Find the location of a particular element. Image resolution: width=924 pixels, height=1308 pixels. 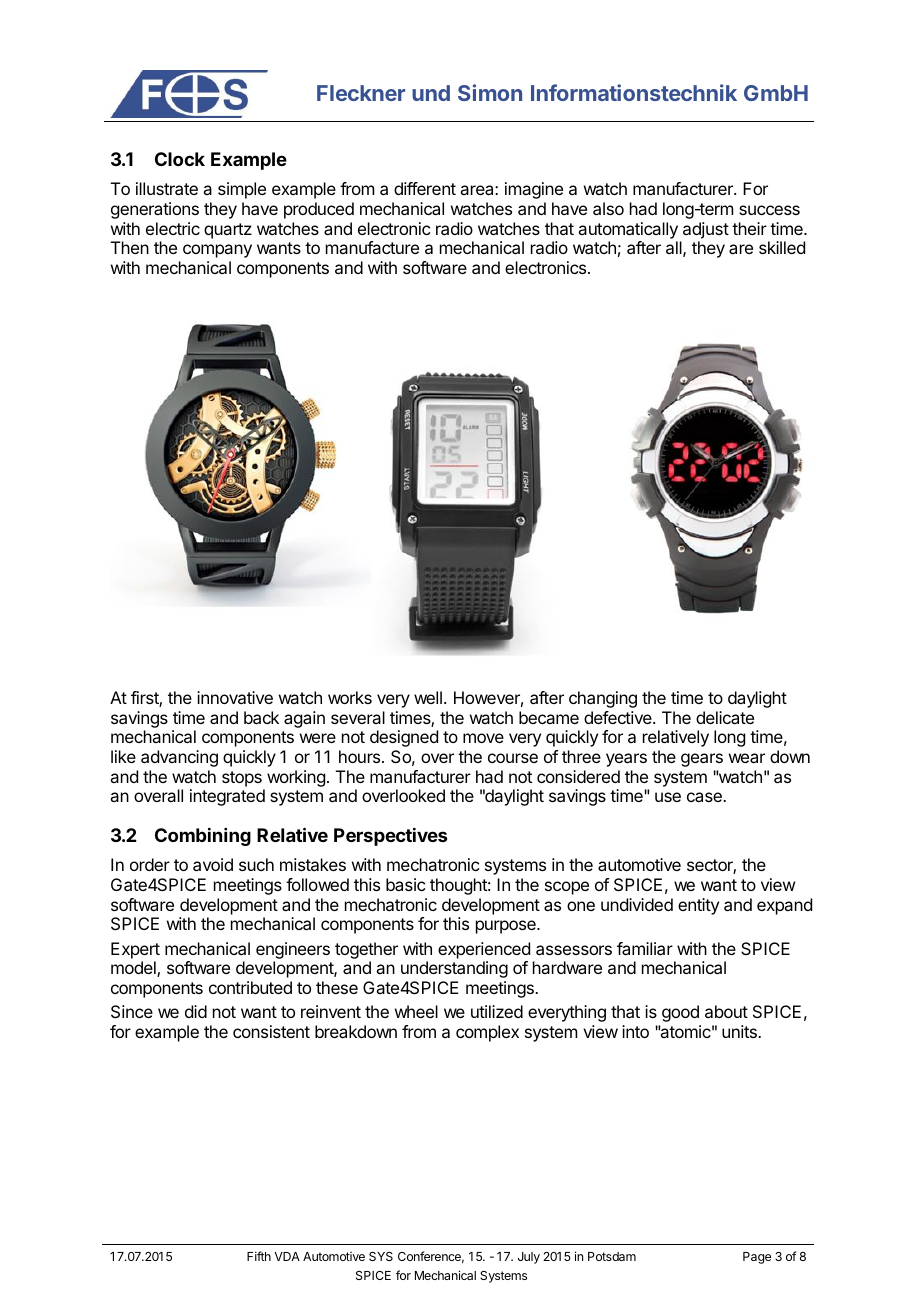

Page is located at coordinates (757, 1258).
